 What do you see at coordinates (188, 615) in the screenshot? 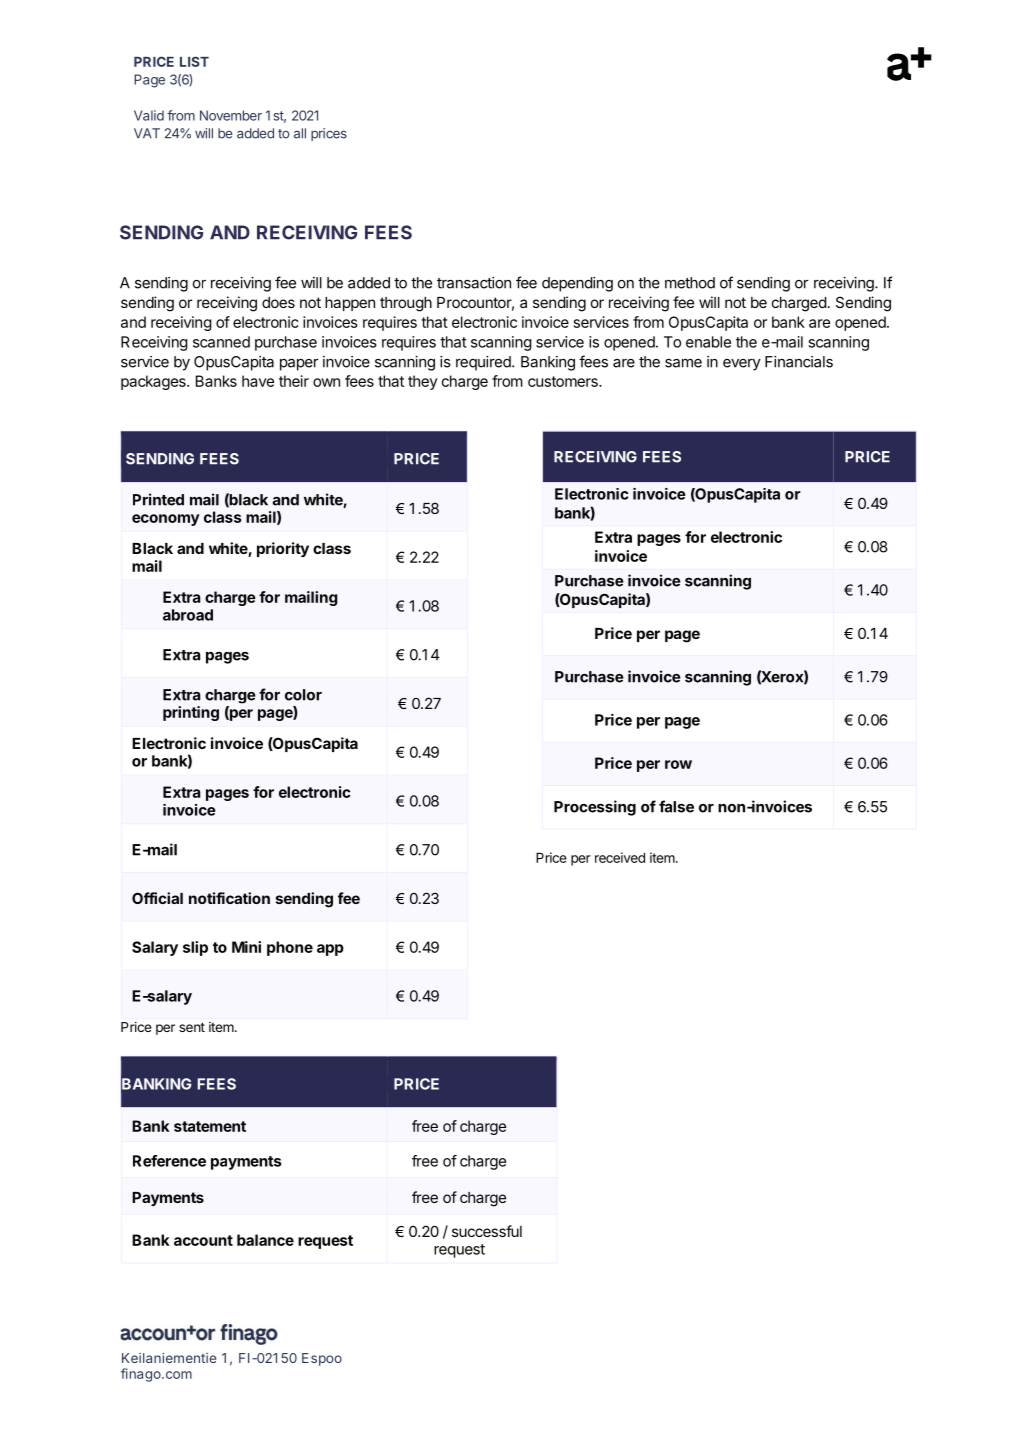
I see `abroad` at bounding box center [188, 615].
